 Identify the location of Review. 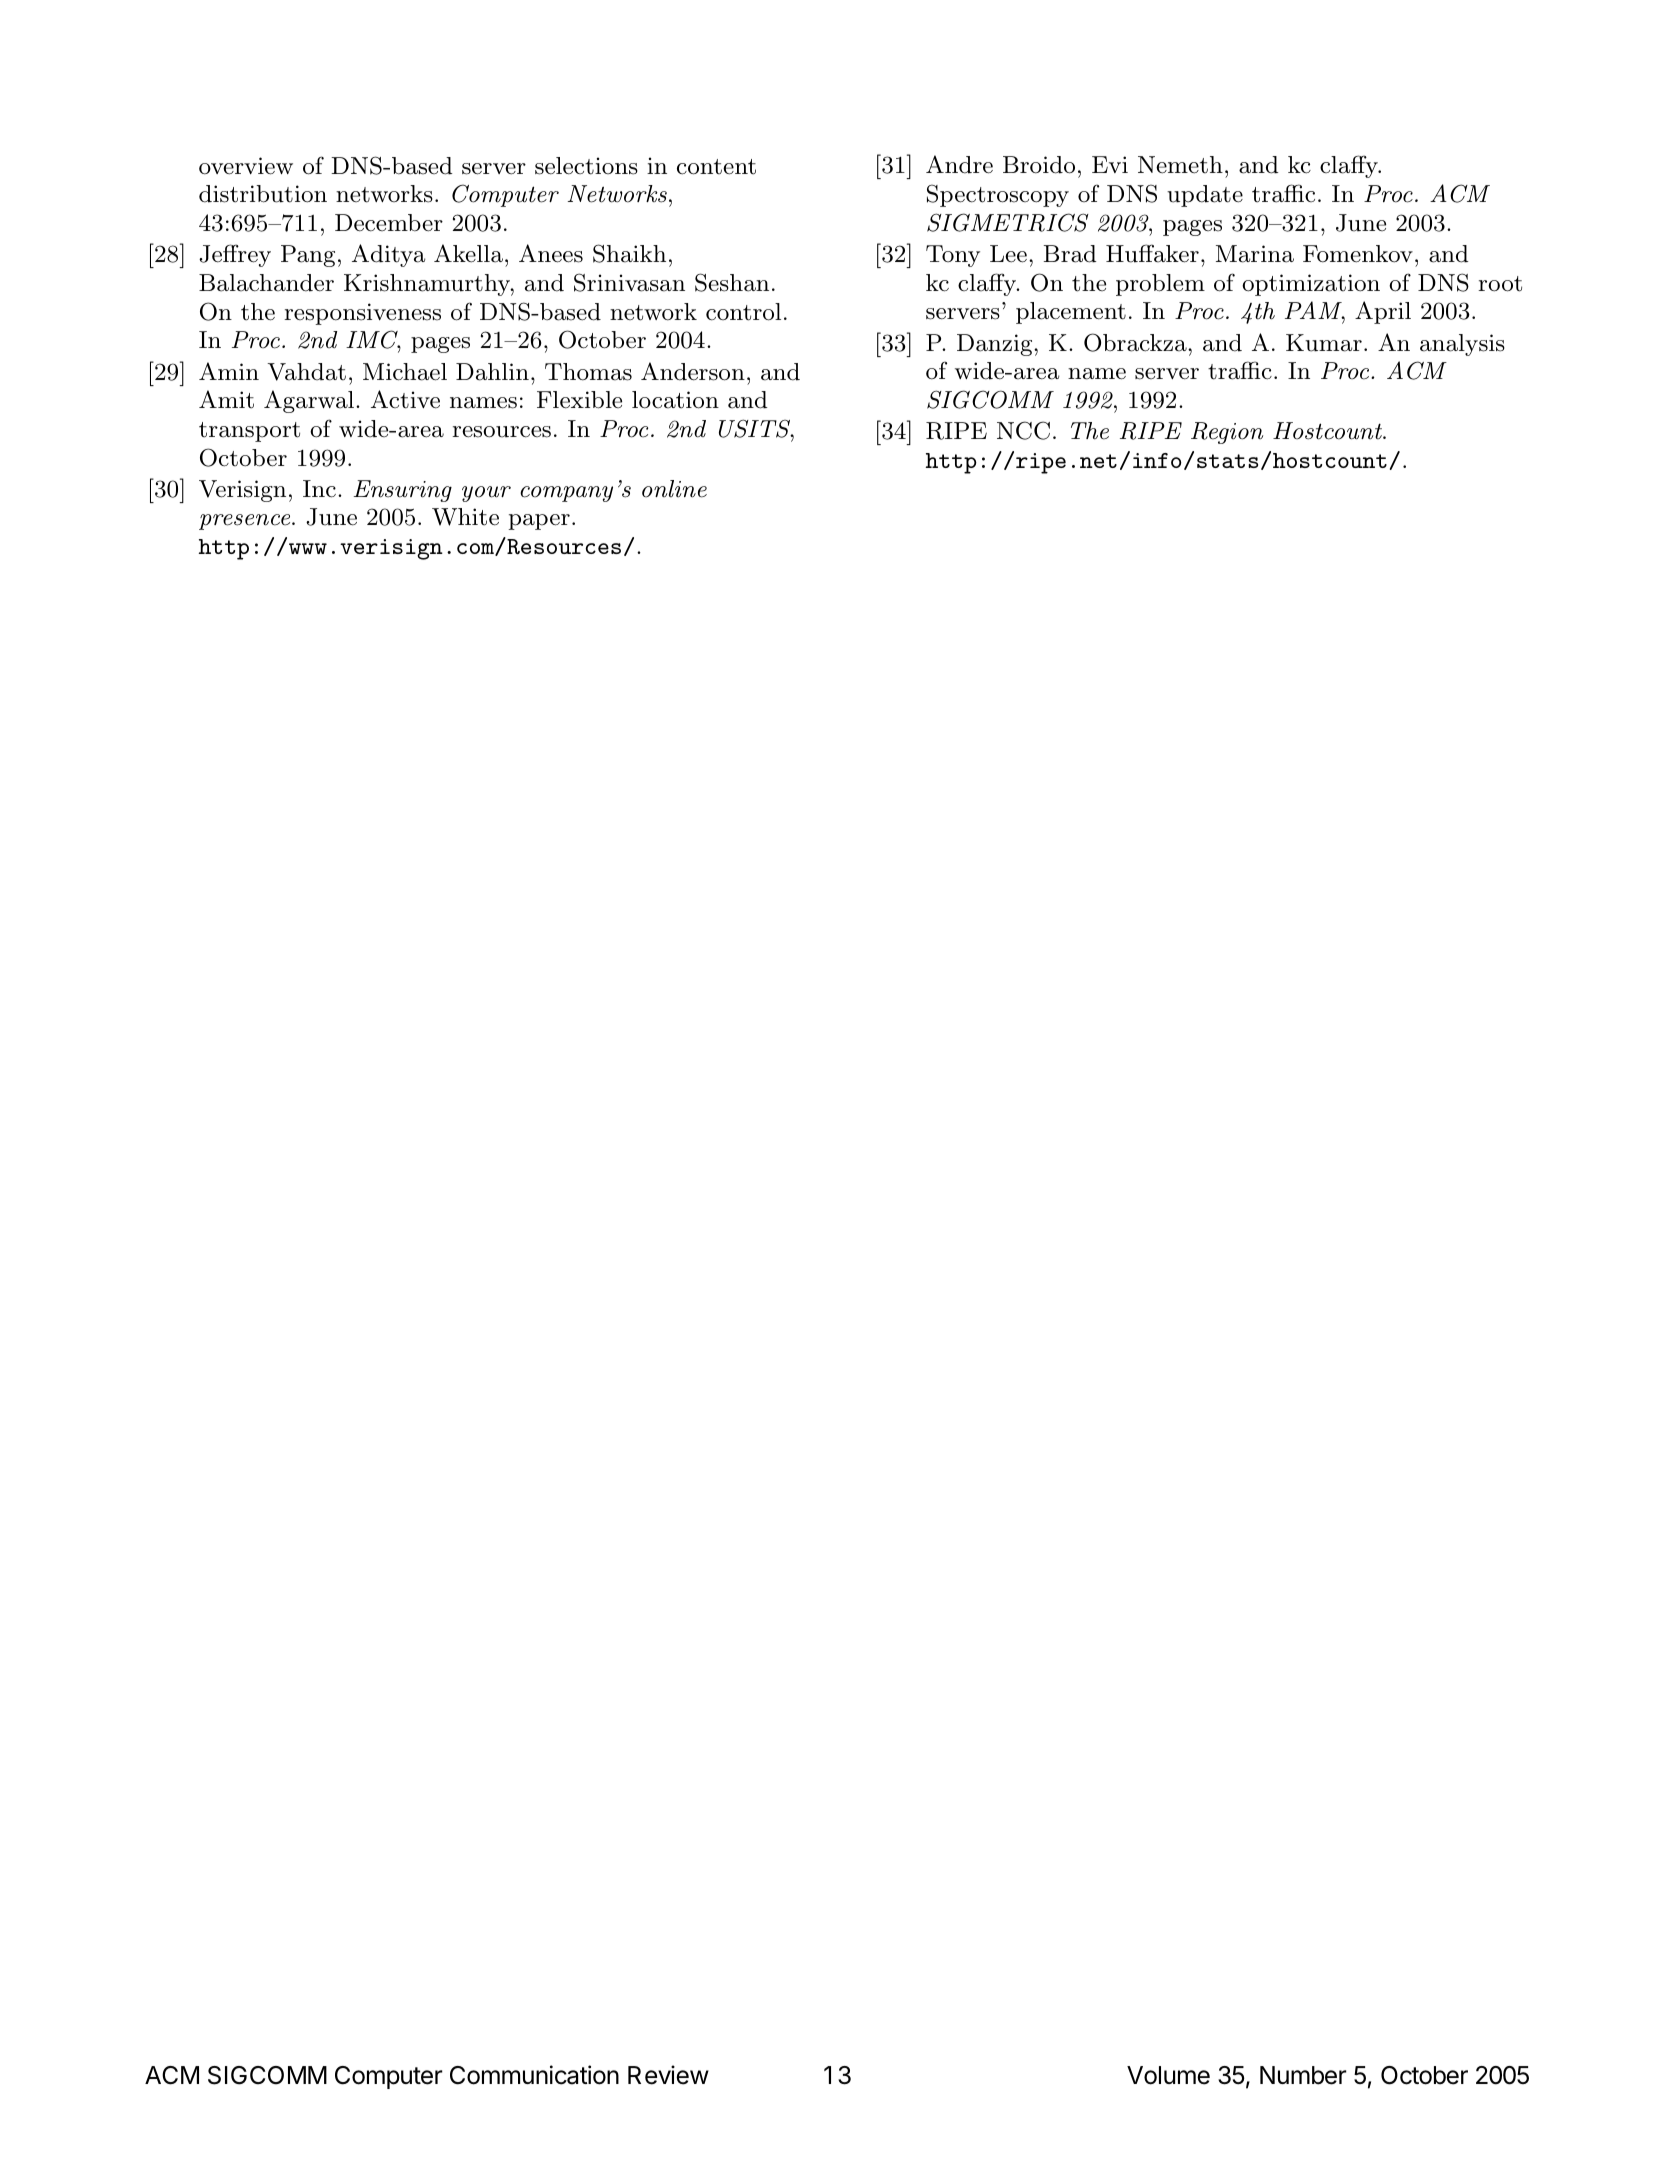
(668, 2075).
